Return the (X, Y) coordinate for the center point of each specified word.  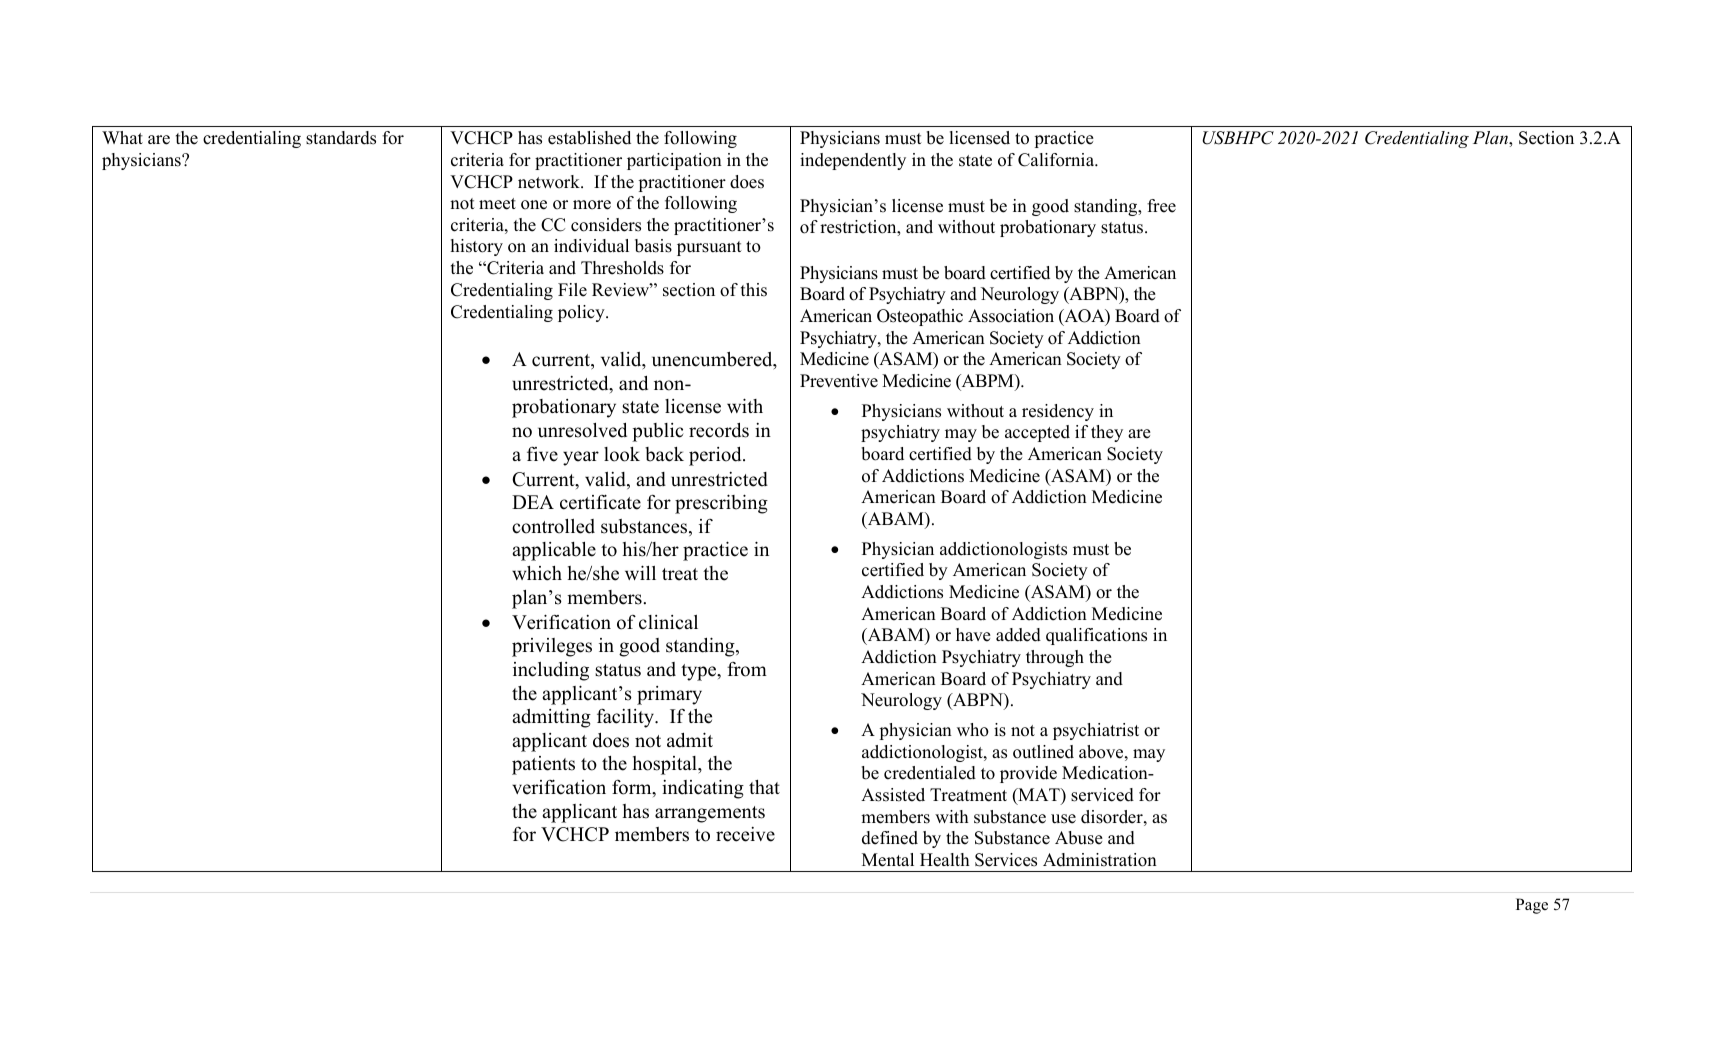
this (754, 290)
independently (853, 161)
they (1107, 433)
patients (543, 765)
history (477, 247)
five (542, 454)
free (1161, 206)
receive (745, 834)
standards (341, 138)
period (716, 456)
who (973, 730)
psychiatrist (1096, 731)
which (537, 573)
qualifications (1096, 636)
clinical (668, 622)
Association (1011, 316)
